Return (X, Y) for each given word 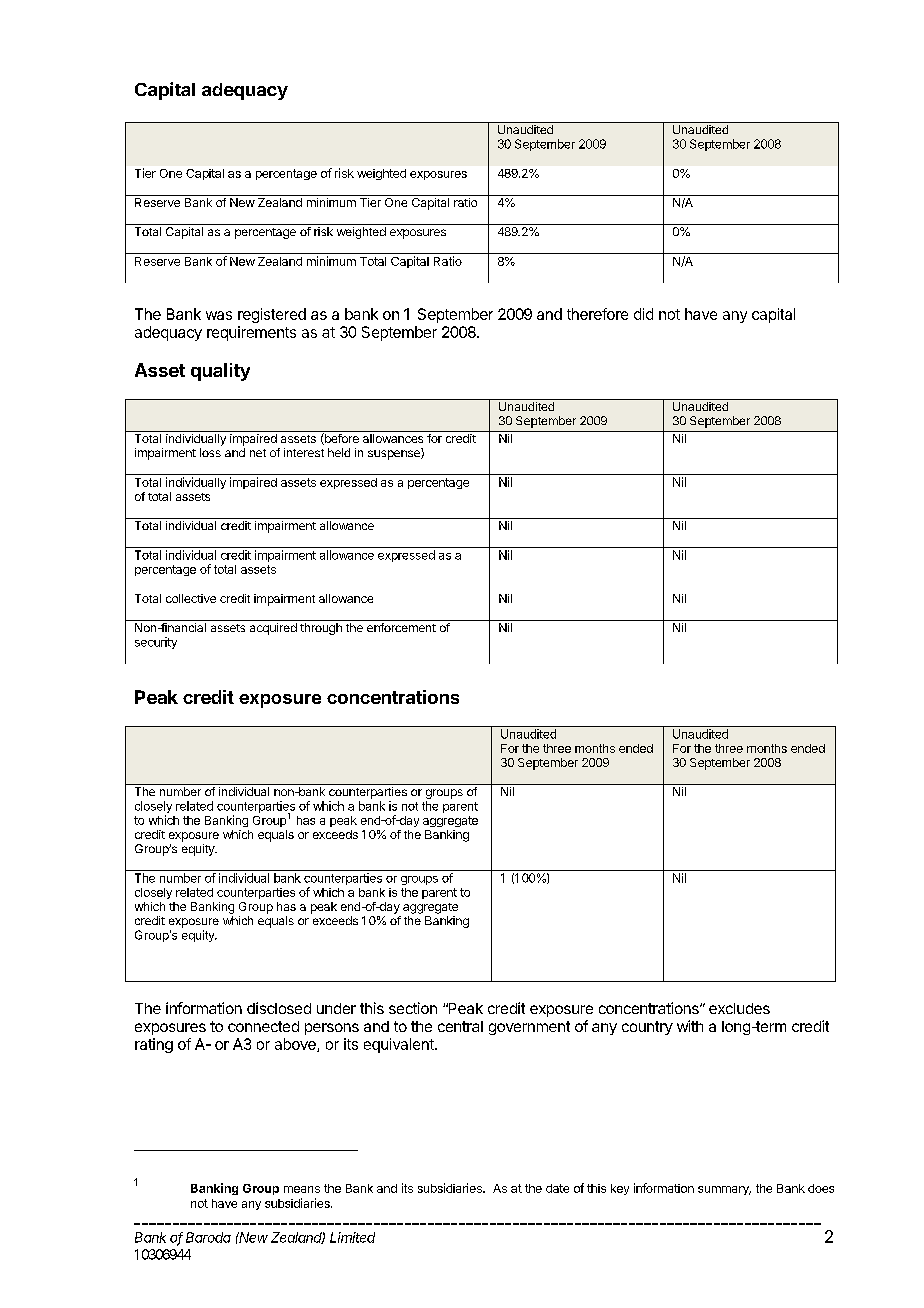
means (302, 1189)
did (643, 314)
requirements (251, 333)
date (557, 1188)
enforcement (401, 627)
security (156, 643)
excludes (739, 1008)
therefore (597, 314)
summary (724, 1190)
